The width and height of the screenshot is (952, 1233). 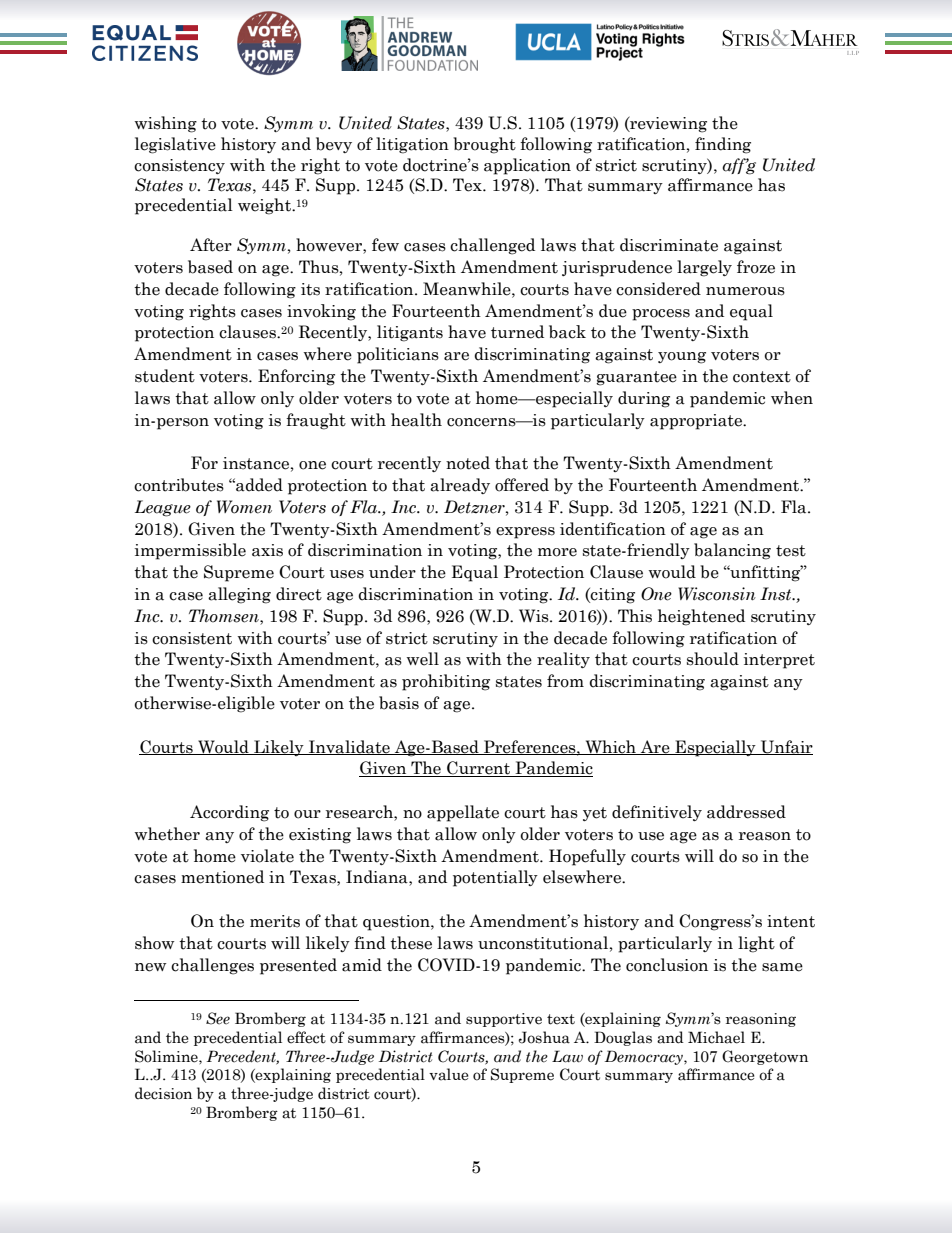 I want to click on According, so click(x=229, y=813).
